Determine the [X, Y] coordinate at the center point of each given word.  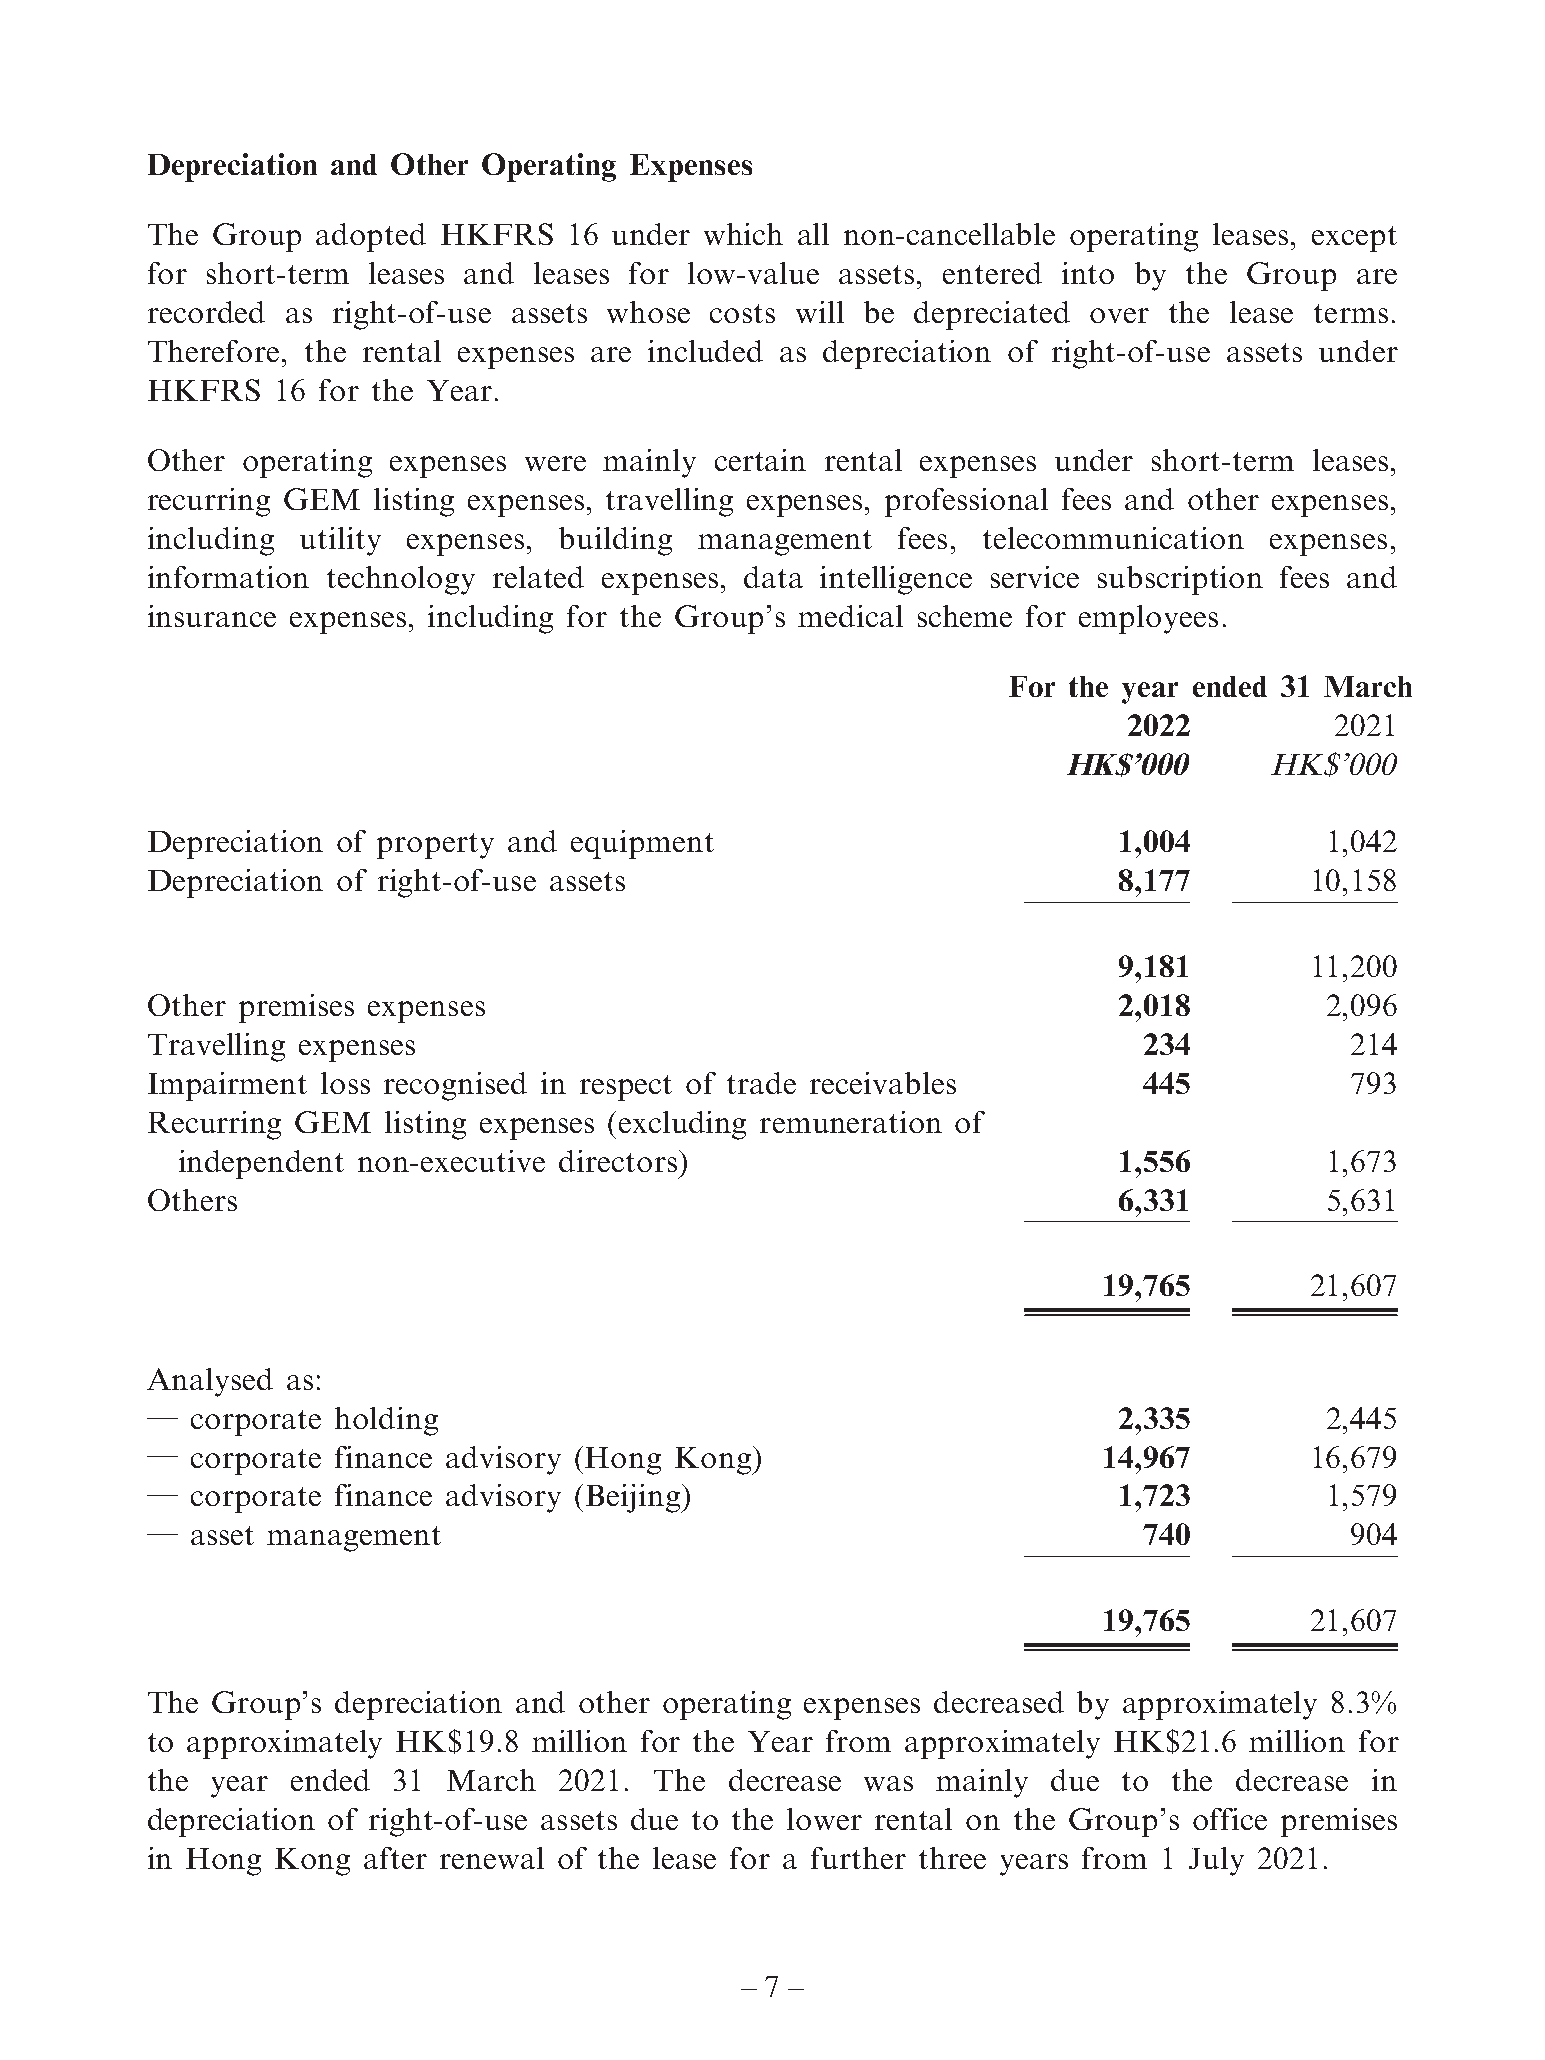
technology [401, 580]
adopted [371, 237]
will [820, 312]
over [1119, 315]
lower [824, 1819]
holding [386, 1421]
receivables [883, 1083]
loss [345, 1083]
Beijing [634, 1498]
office [1230, 1819]
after [395, 1858]
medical [850, 616]
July [1216, 1861]
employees [1148, 619]
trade [761, 1083]
